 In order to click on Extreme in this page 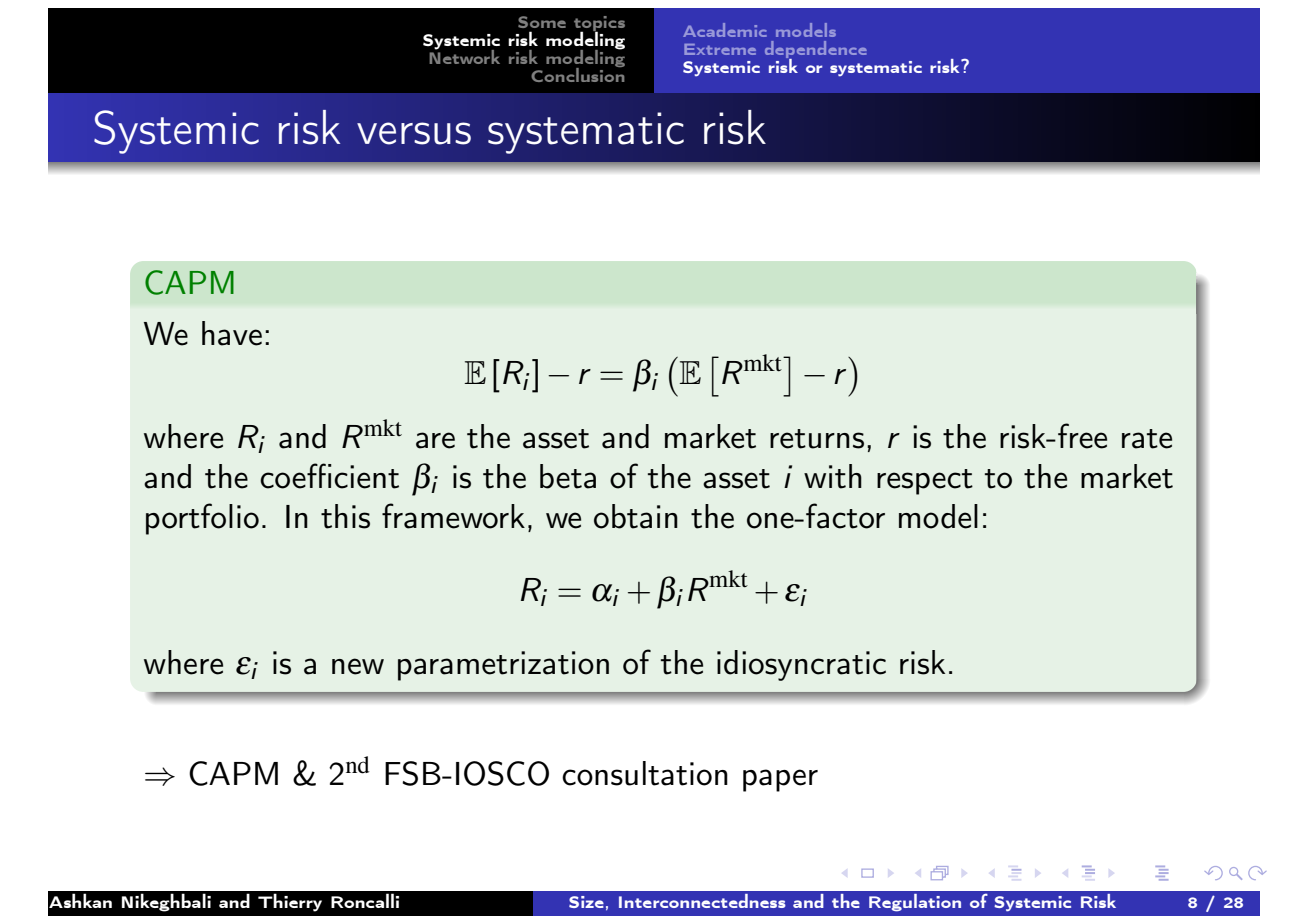, I will do `click(720, 49)`.
